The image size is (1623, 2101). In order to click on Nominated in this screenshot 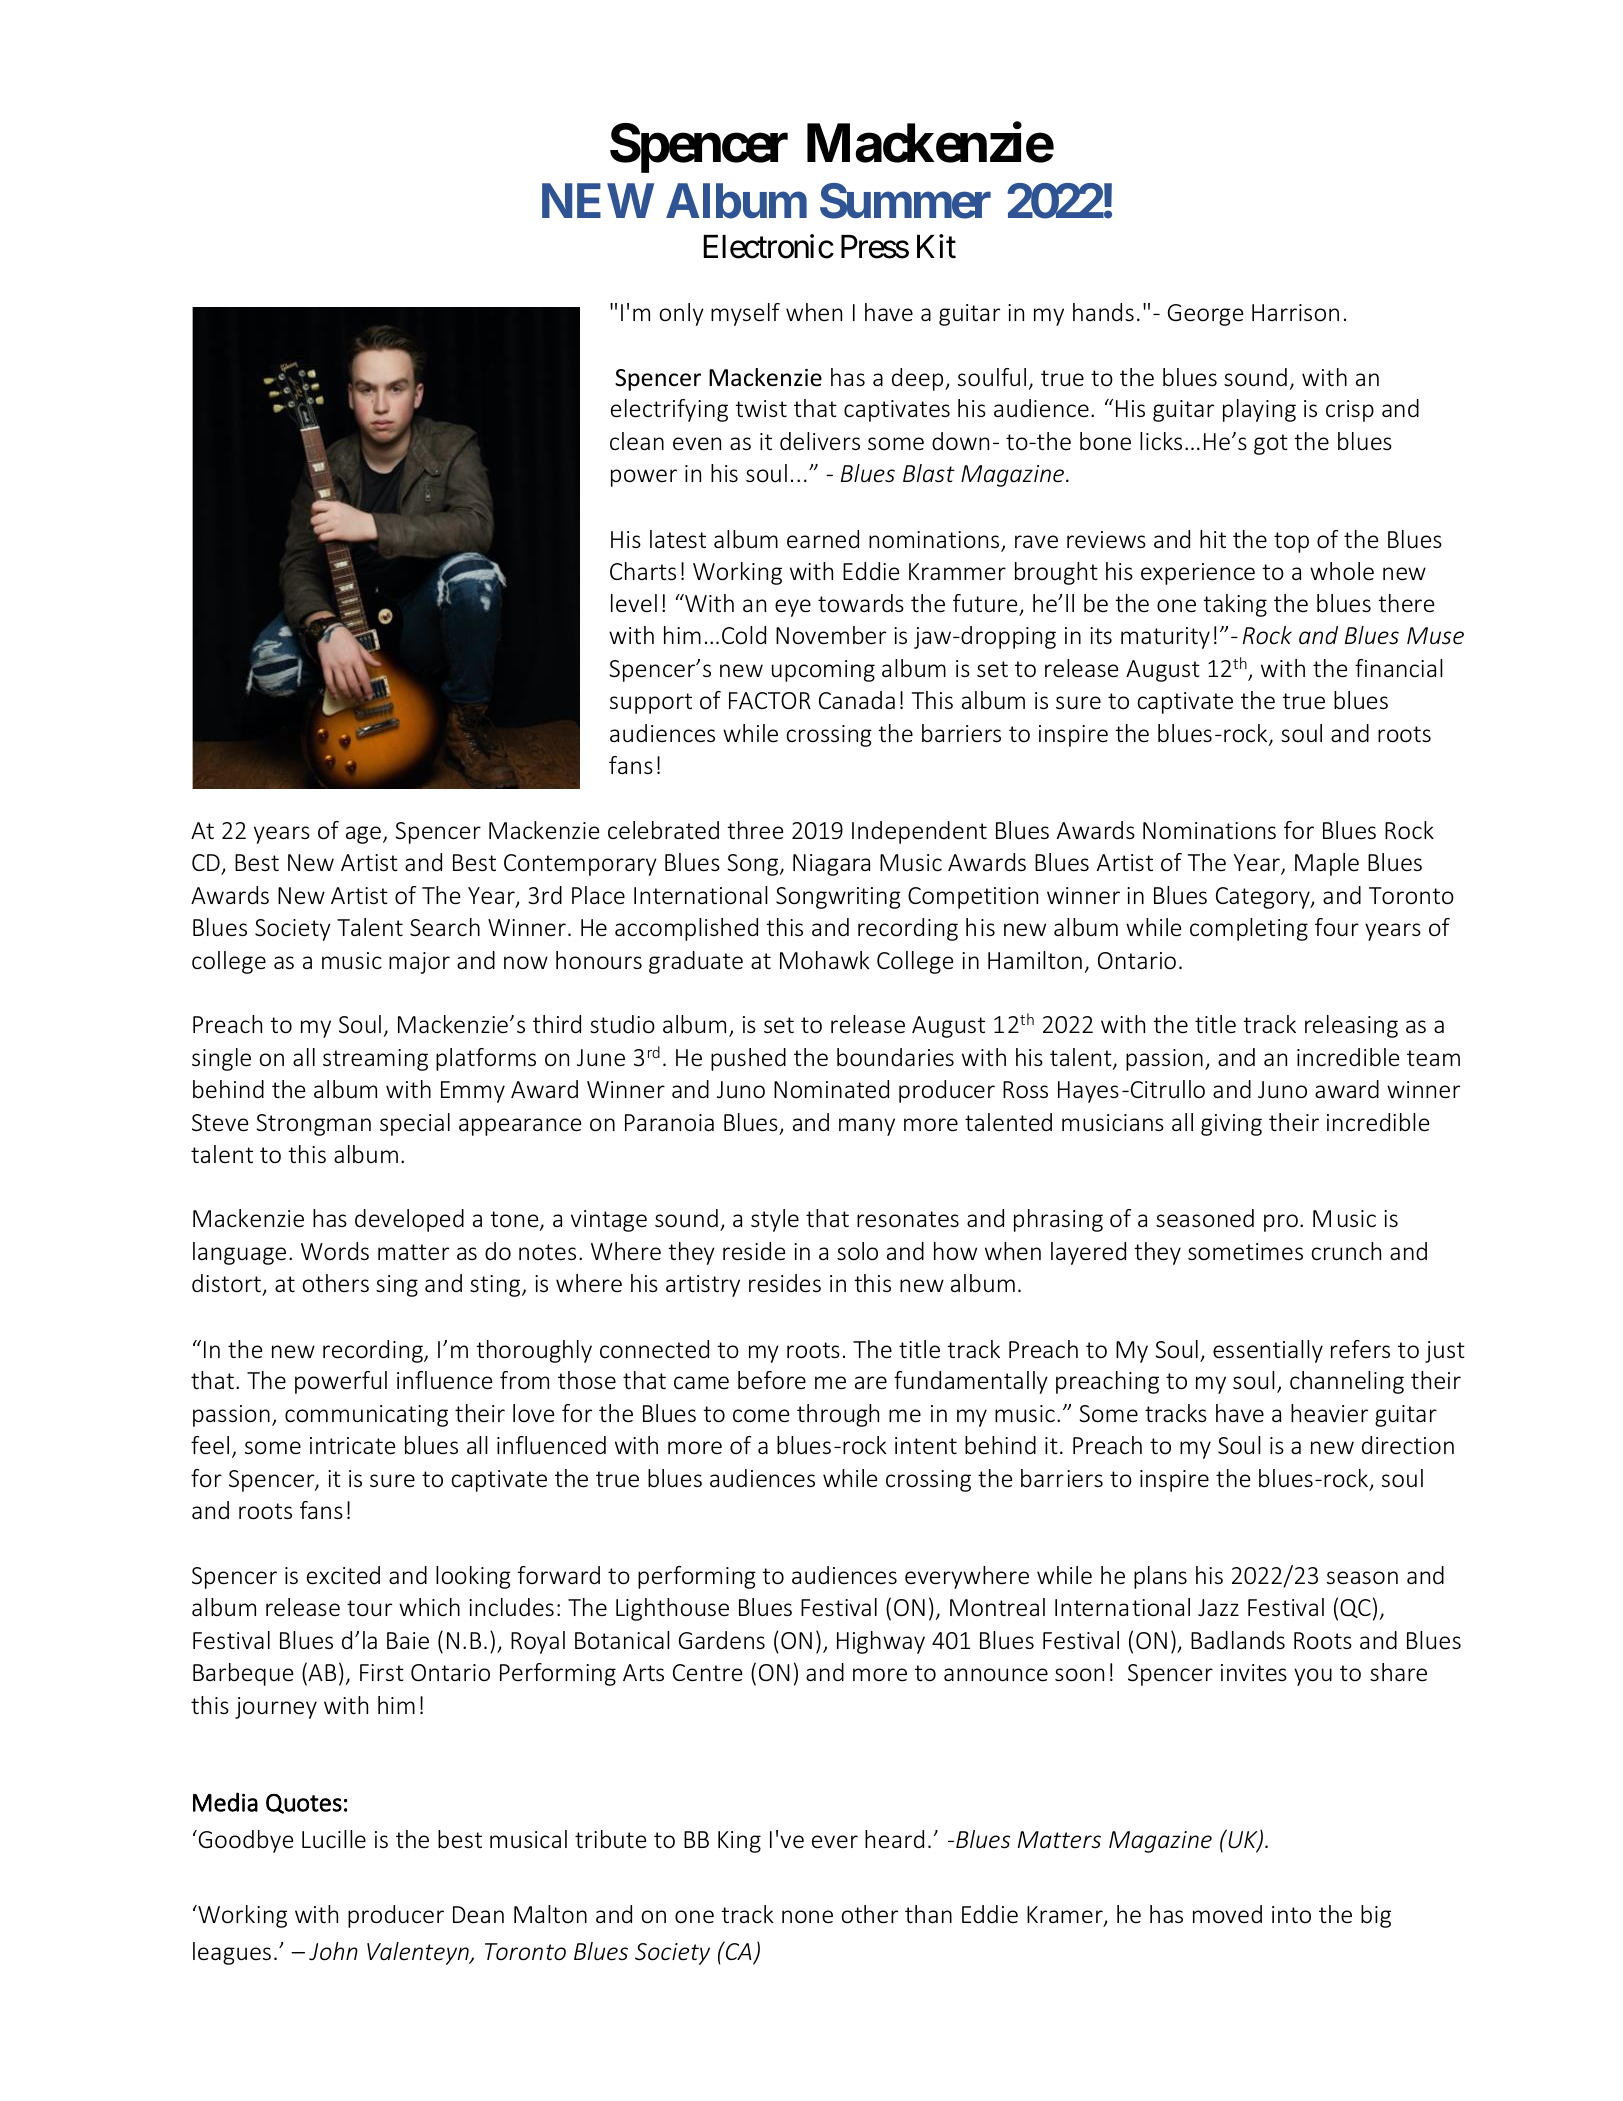, I will do `click(831, 1089)`.
